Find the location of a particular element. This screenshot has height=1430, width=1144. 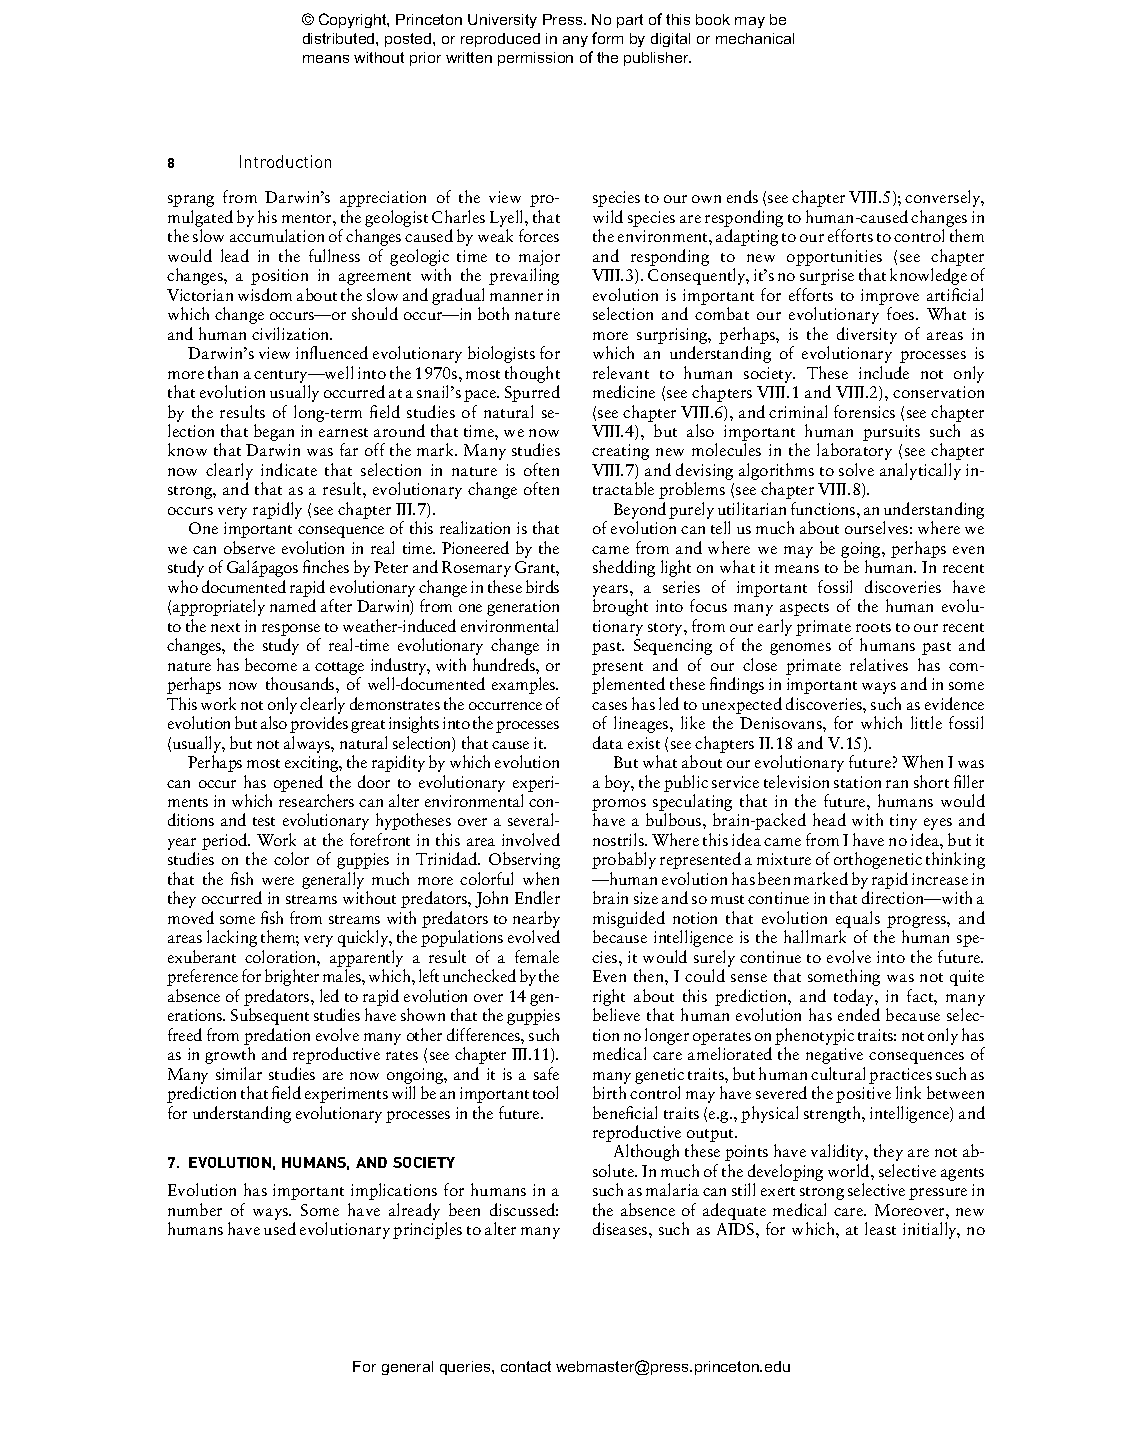

promos is located at coordinates (620, 806).
